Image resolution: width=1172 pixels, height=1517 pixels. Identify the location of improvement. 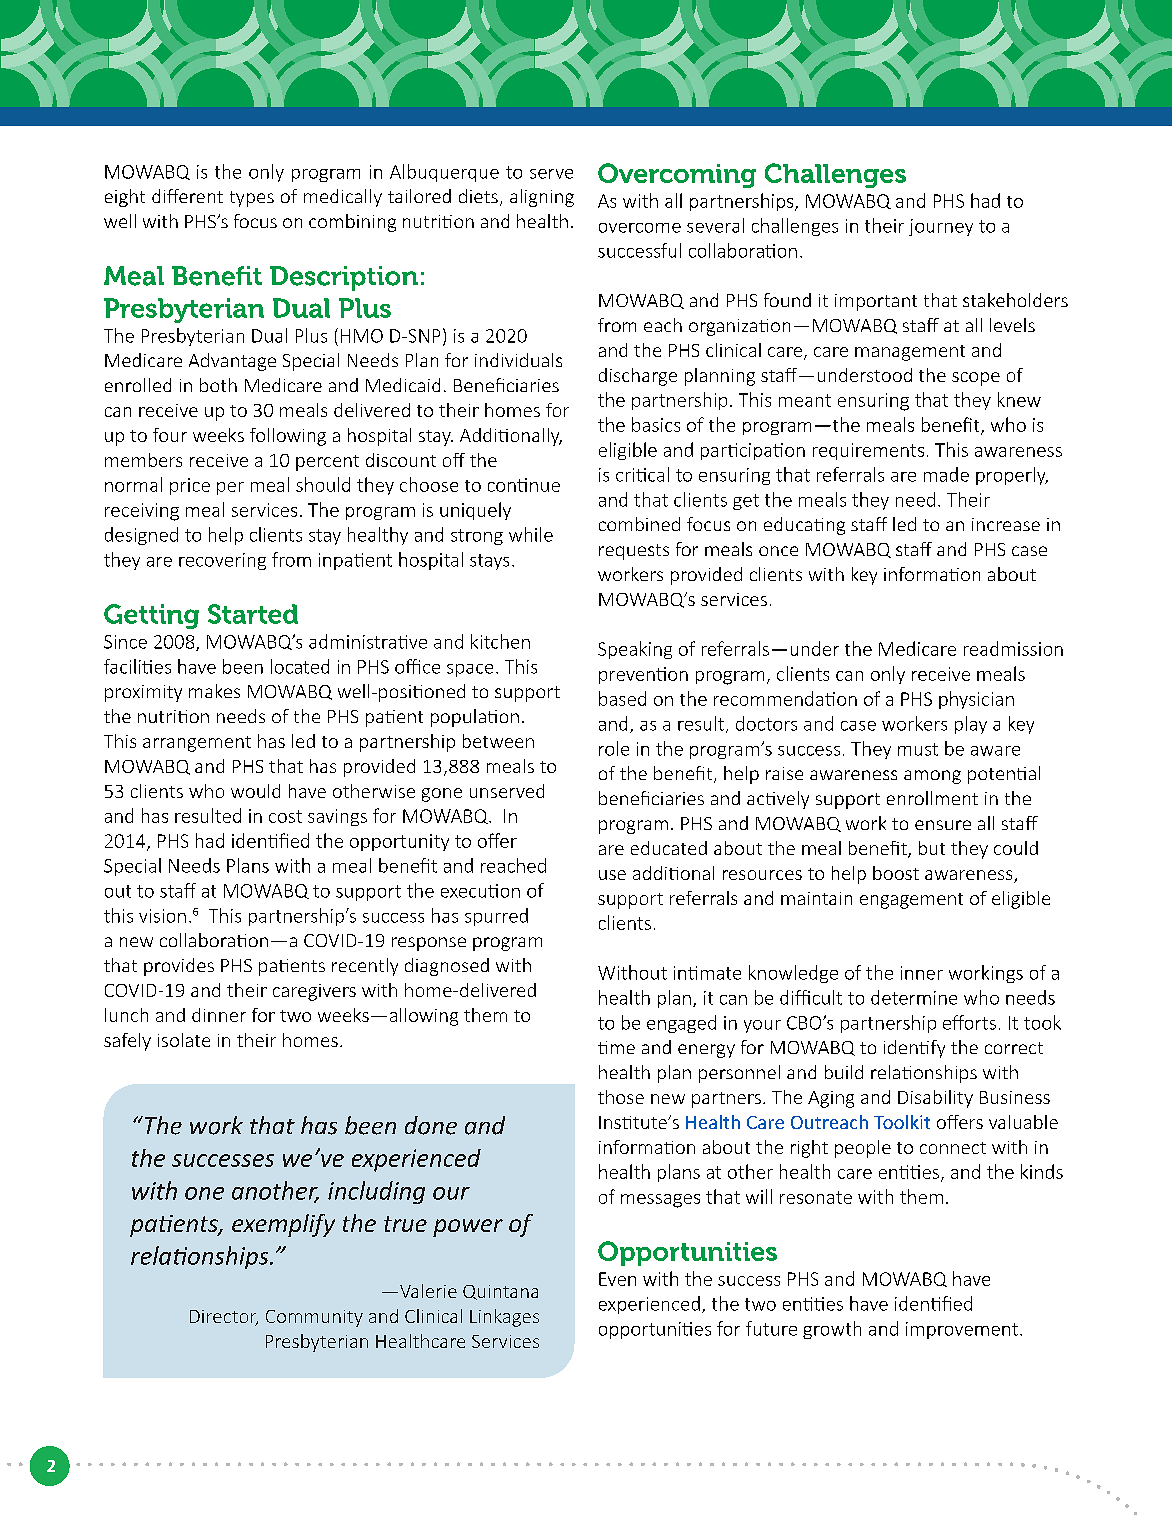
(962, 1330).
